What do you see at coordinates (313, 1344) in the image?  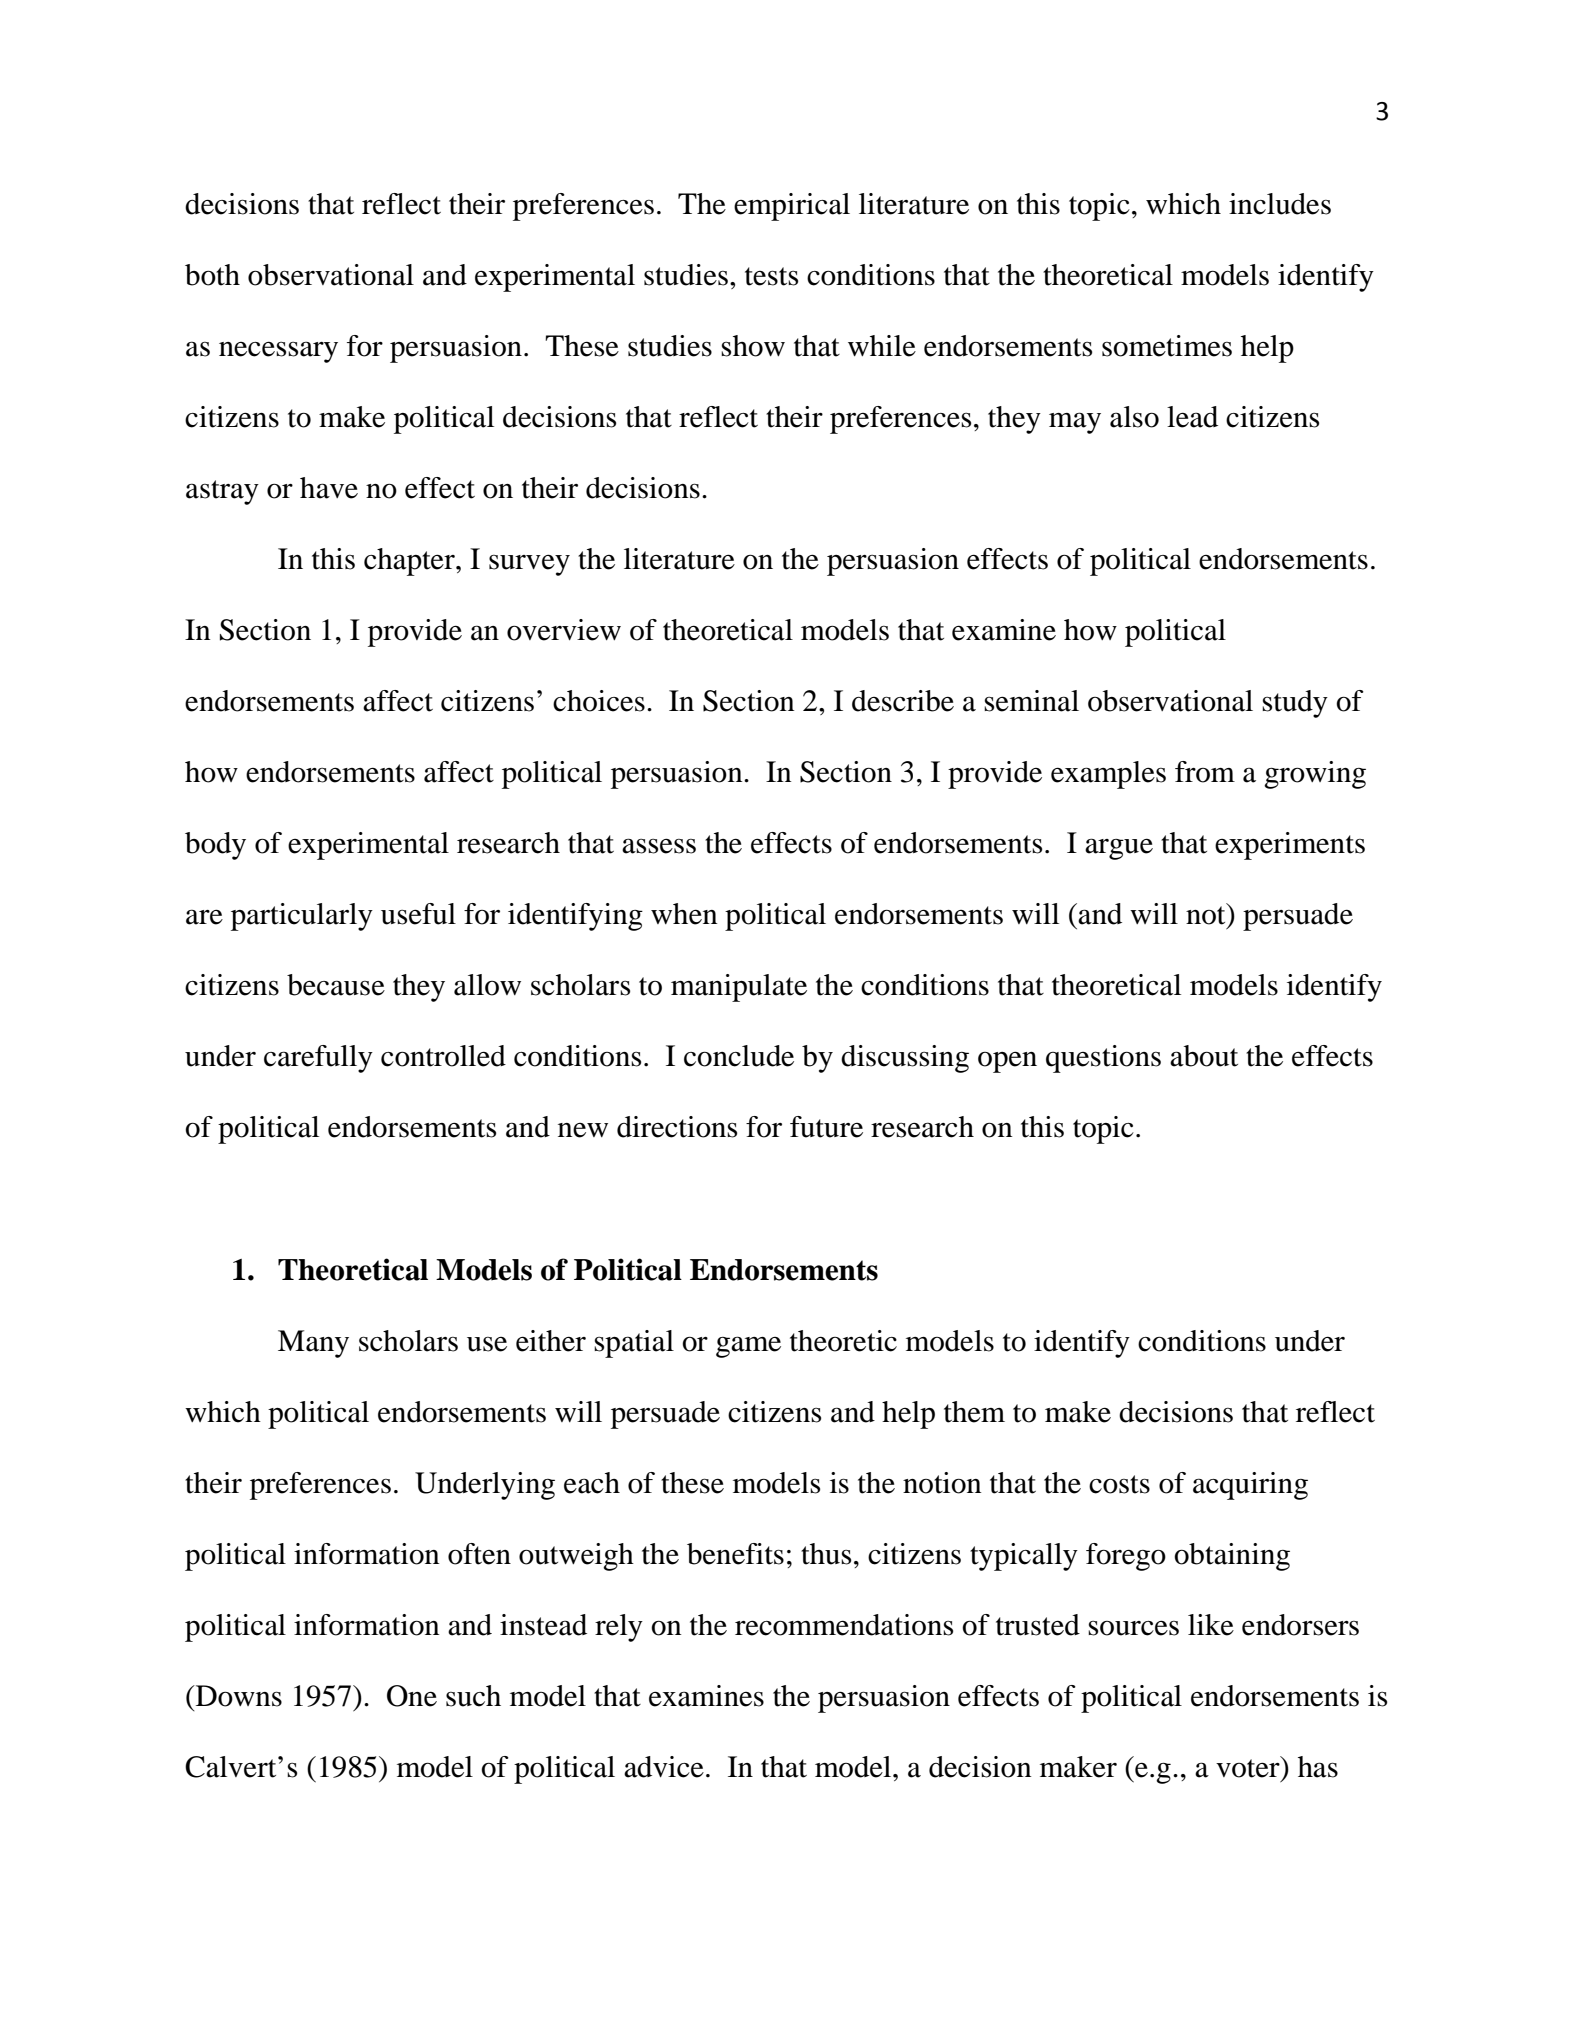 I see `Many` at bounding box center [313, 1344].
